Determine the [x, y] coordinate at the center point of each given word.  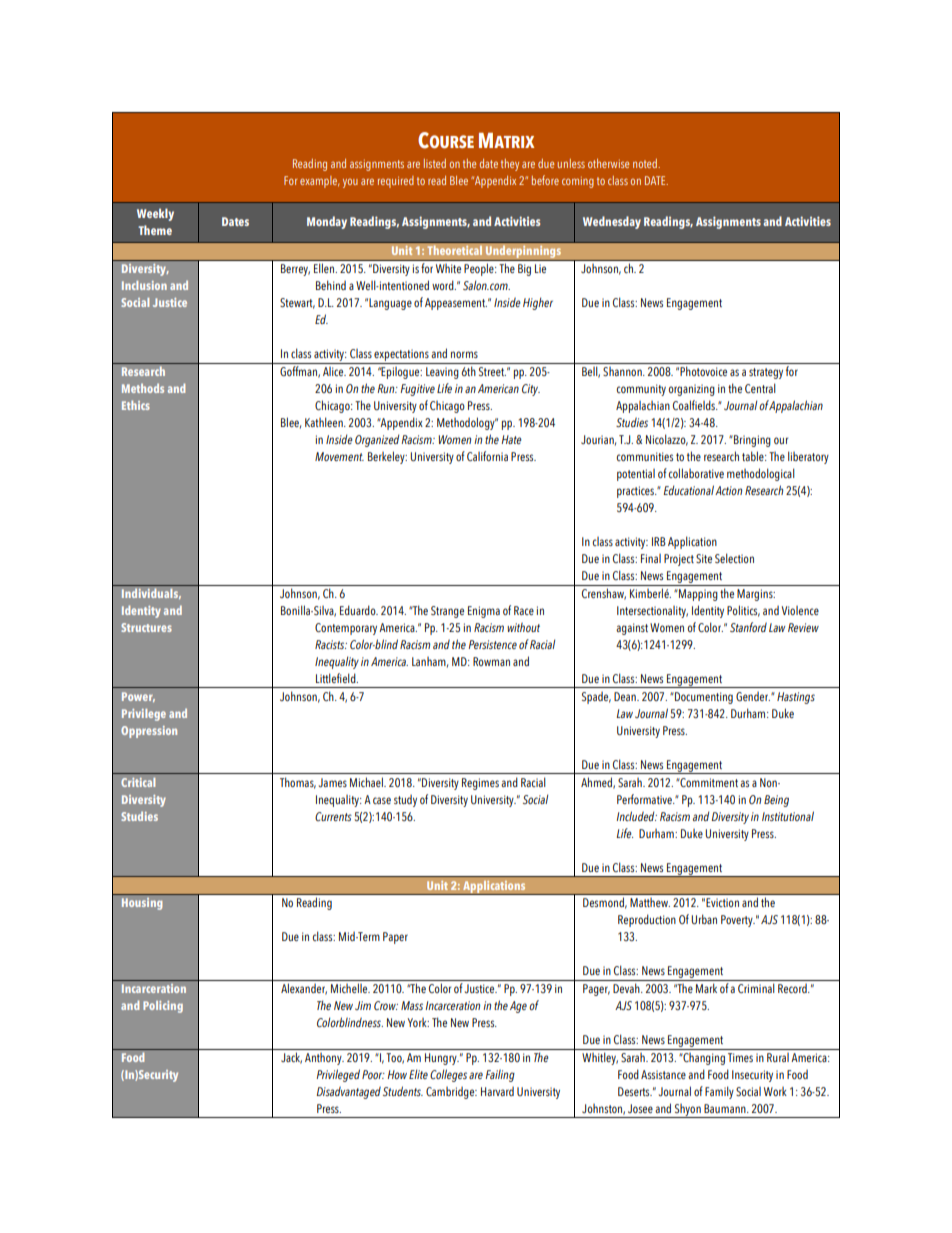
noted [646, 163]
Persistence [492, 644]
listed [435, 163]
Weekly [155, 214]
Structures [146, 627]
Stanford [748, 627]
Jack [291, 1058]
